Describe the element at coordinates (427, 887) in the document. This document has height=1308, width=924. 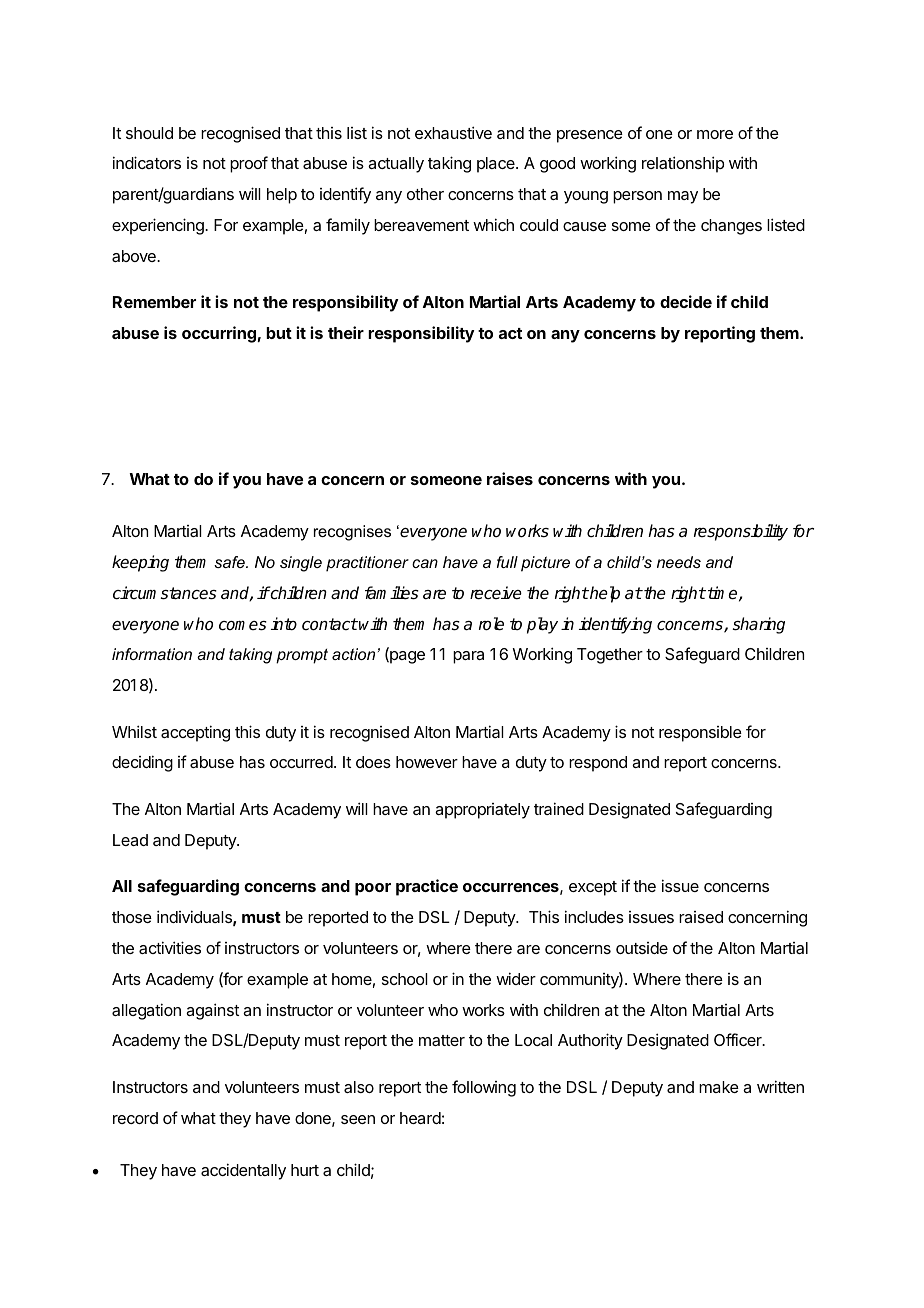
I see `practice` at that location.
